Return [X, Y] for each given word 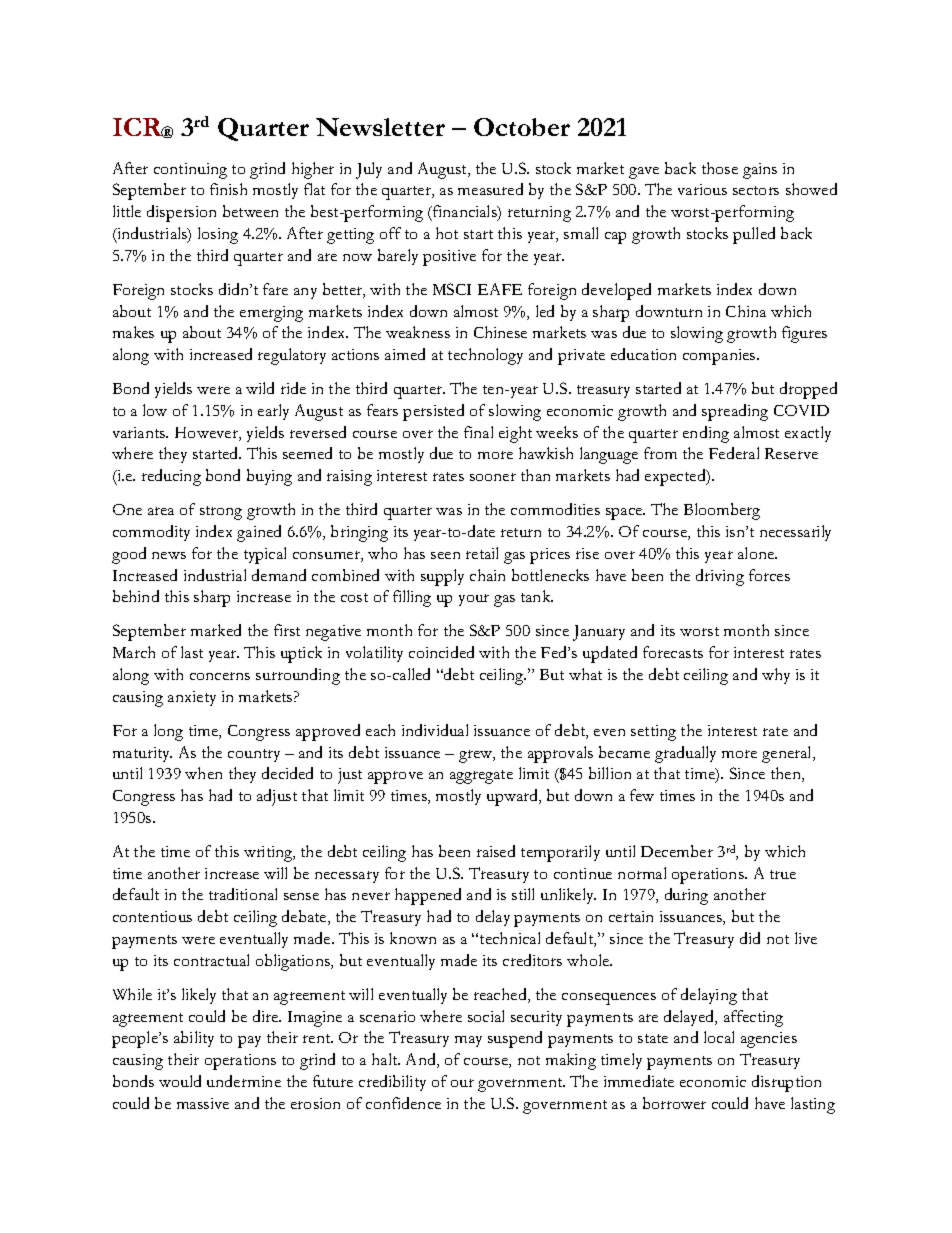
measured [490, 189]
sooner [493, 477]
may [468, 1041]
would [180, 1081]
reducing [171, 477]
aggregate [481, 777]
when [203, 773]
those [720, 168]
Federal [734, 453]
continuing [190, 171]
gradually [685, 754]
